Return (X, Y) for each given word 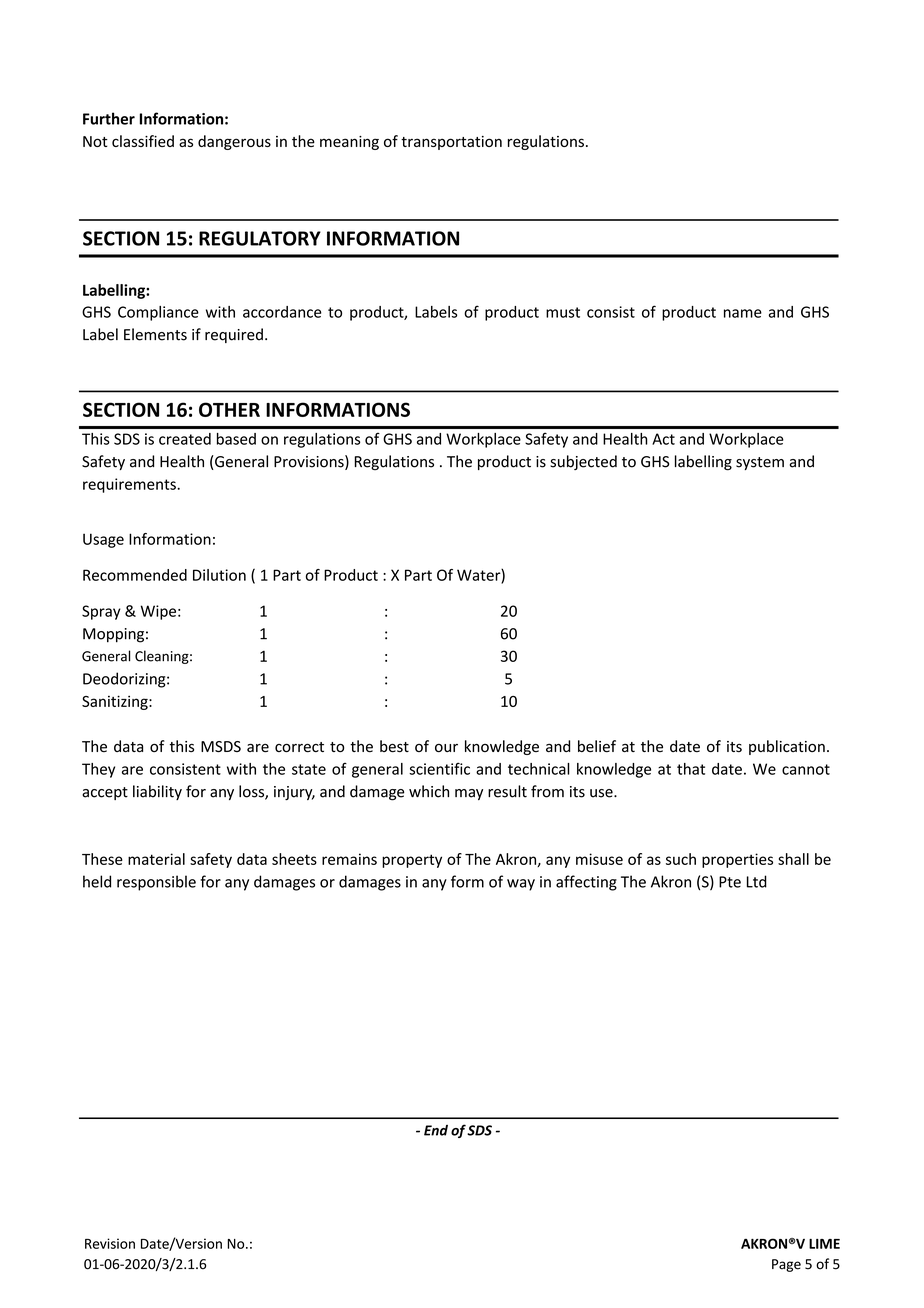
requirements (130, 485)
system (760, 463)
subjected (583, 462)
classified (143, 141)
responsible (156, 883)
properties (737, 860)
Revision (110, 1243)
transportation (451, 143)
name (743, 313)
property (412, 861)
